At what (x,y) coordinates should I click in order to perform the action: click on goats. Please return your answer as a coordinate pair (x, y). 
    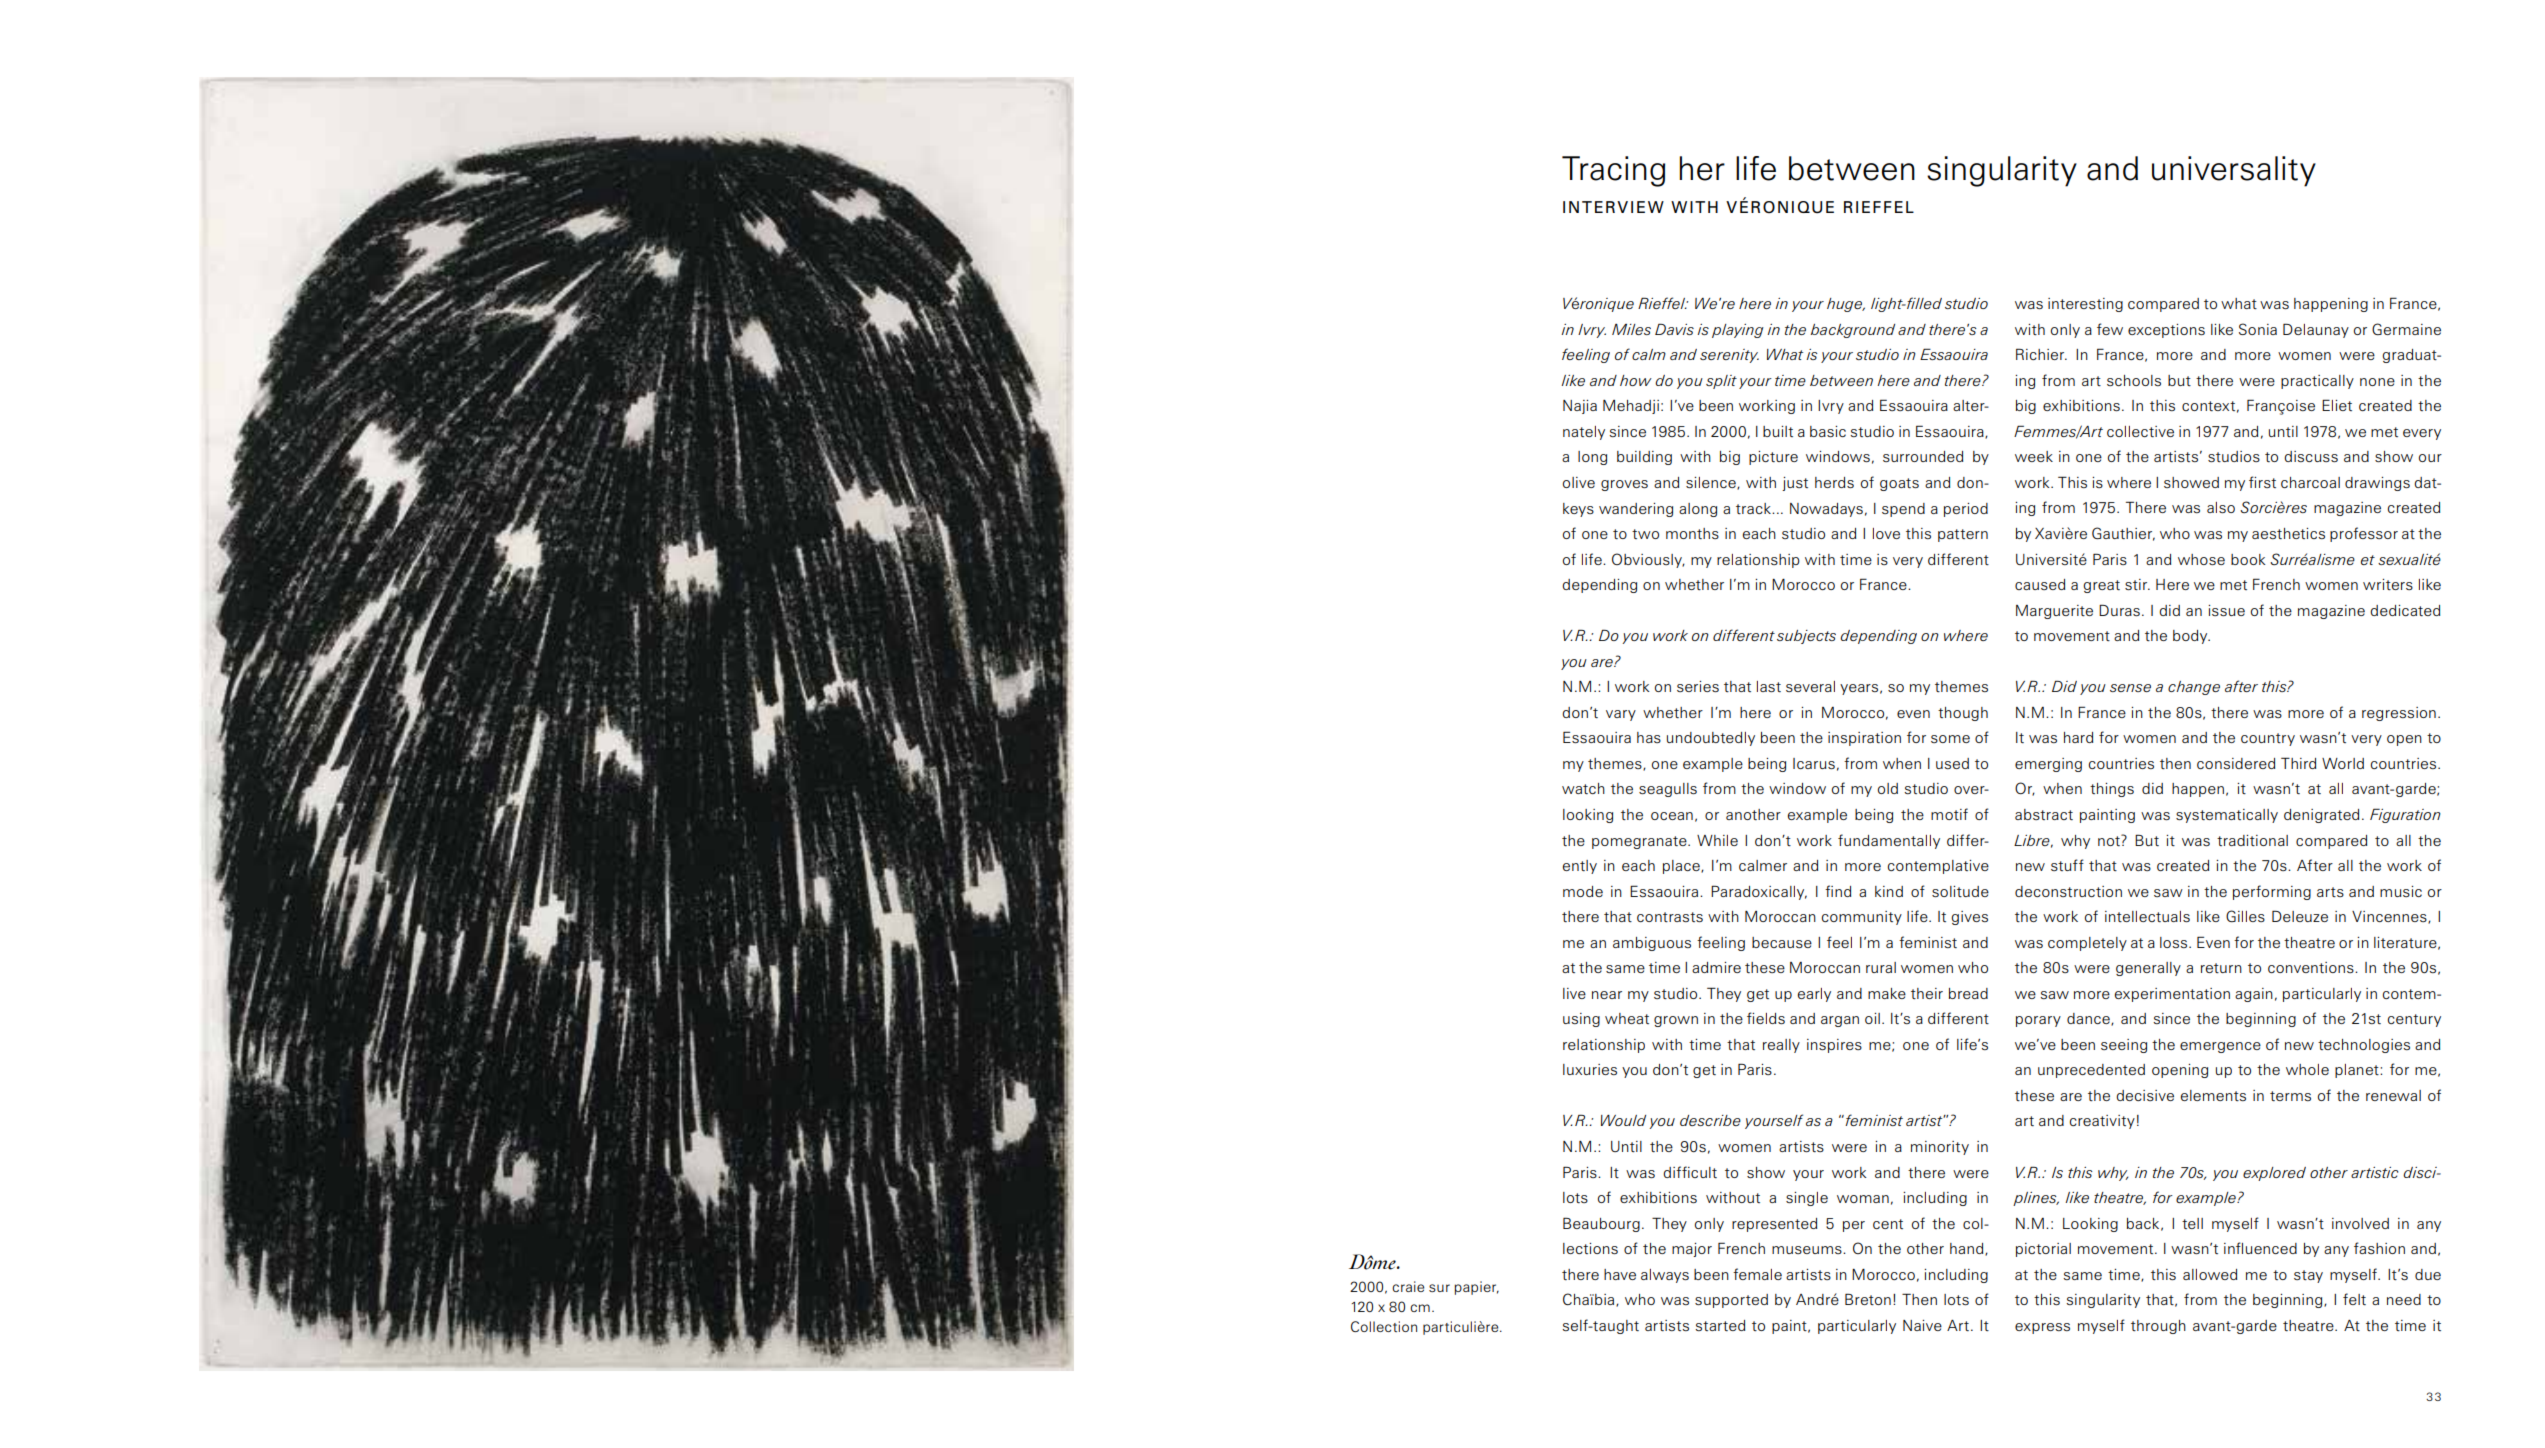
    Looking at the image, I should click on (1899, 484).
